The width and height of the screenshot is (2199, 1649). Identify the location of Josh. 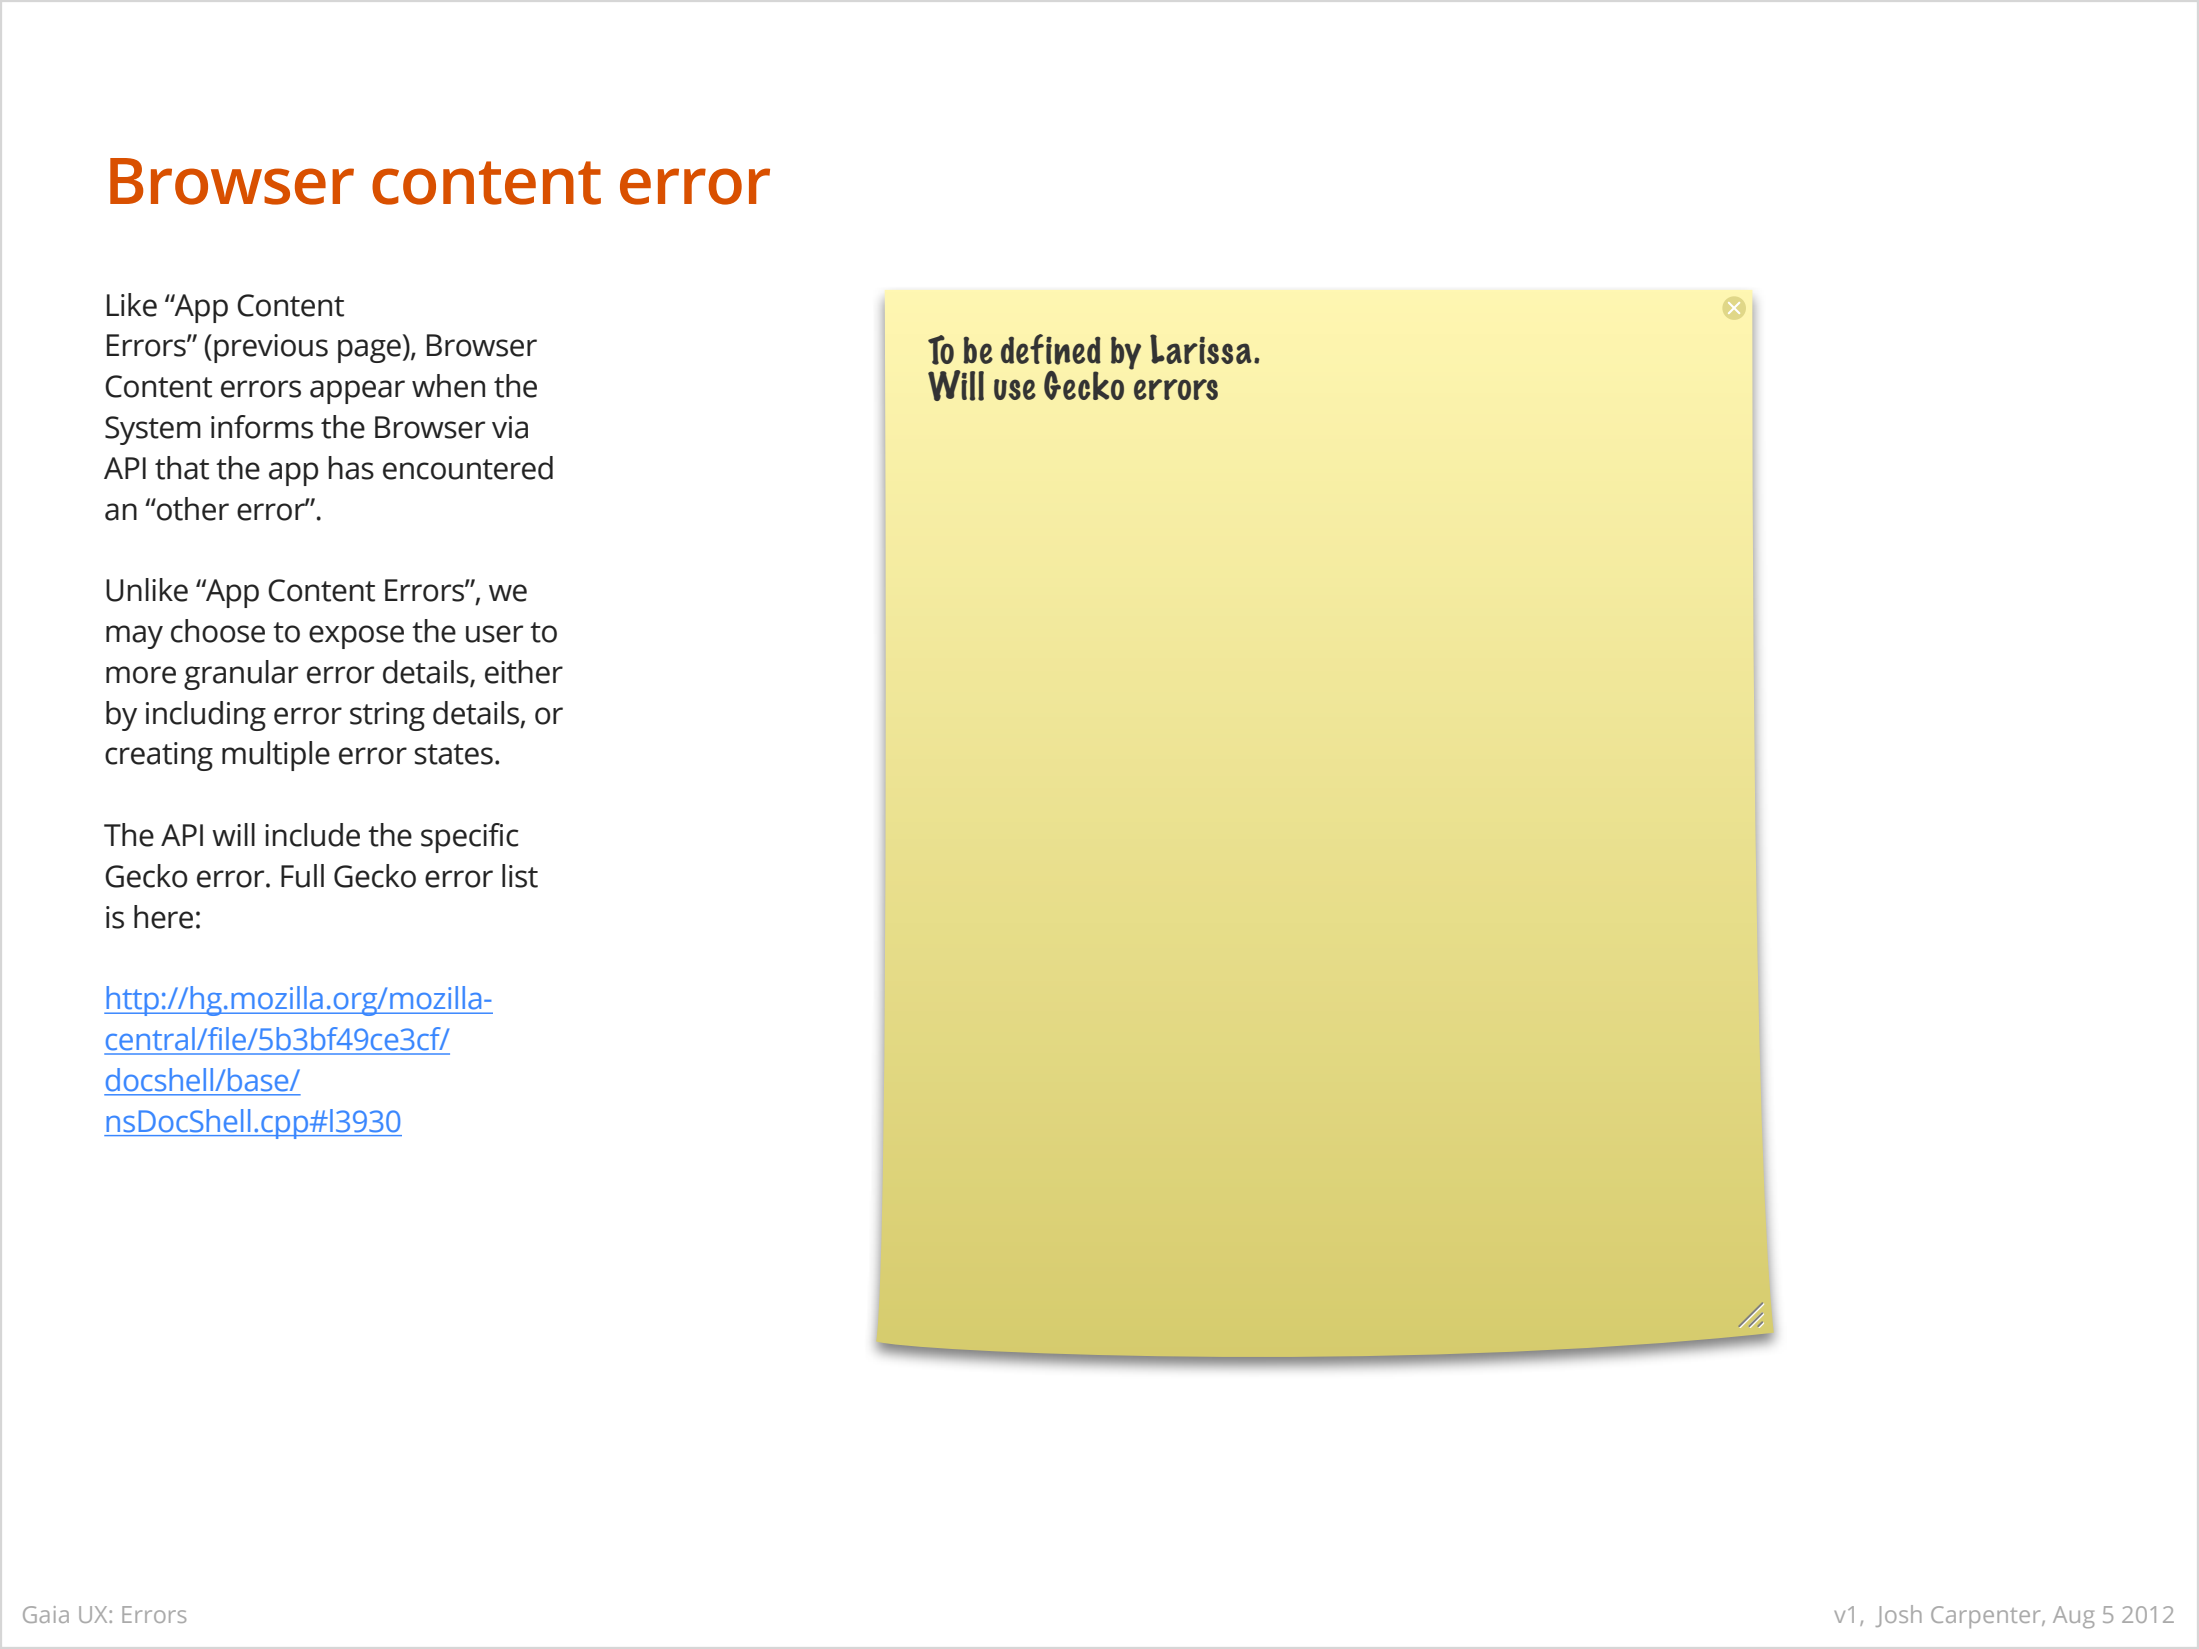
(1899, 1616).
